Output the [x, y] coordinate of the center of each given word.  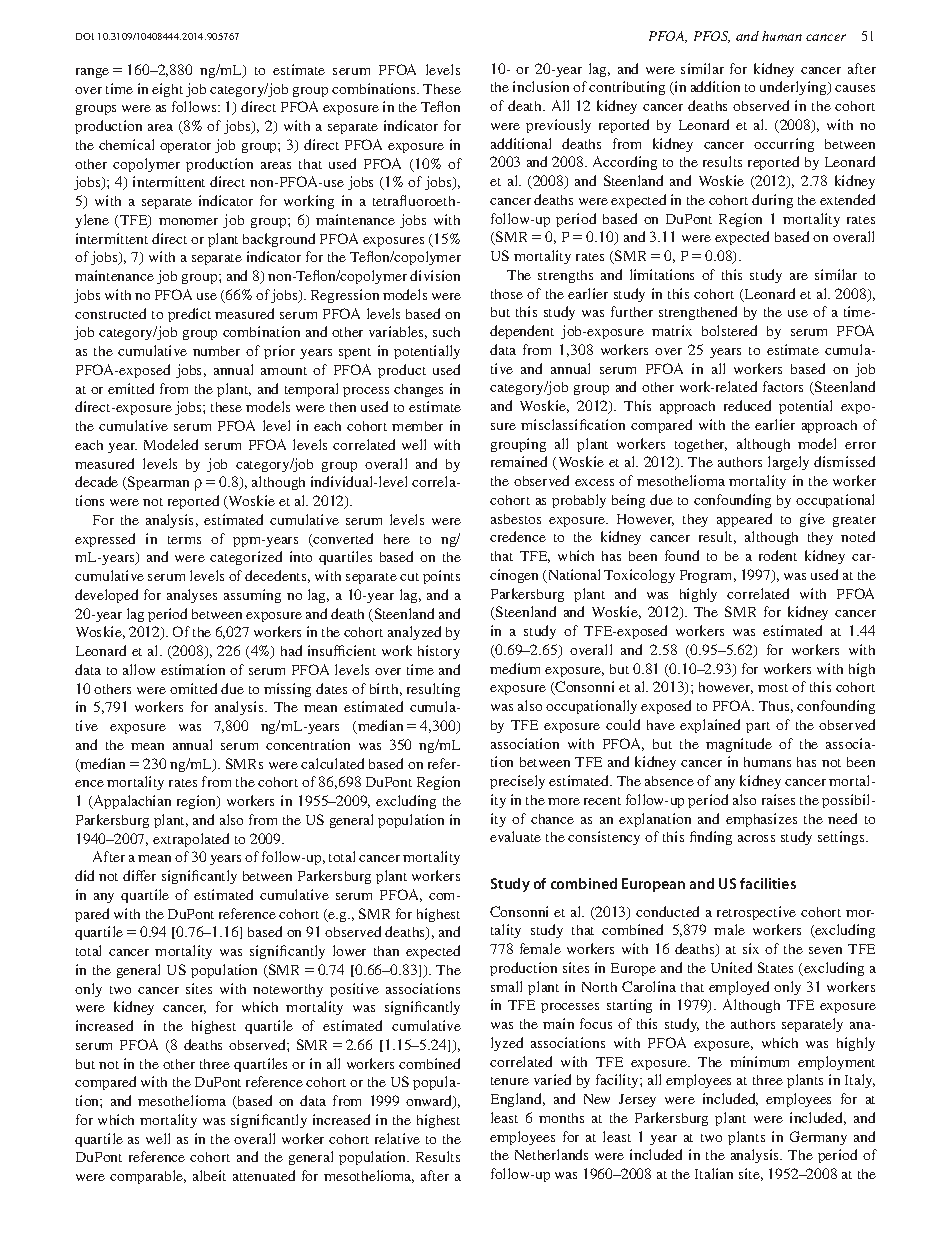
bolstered [729, 330]
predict [189, 315]
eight [167, 90]
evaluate [515, 836]
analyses [192, 596]
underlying [794, 88]
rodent [778, 555]
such [446, 332]
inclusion [541, 86]
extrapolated [191, 840]
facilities [768, 883]
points [441, 577]
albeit [209, 1175]
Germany [818, 1138]
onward [430, 1102]
